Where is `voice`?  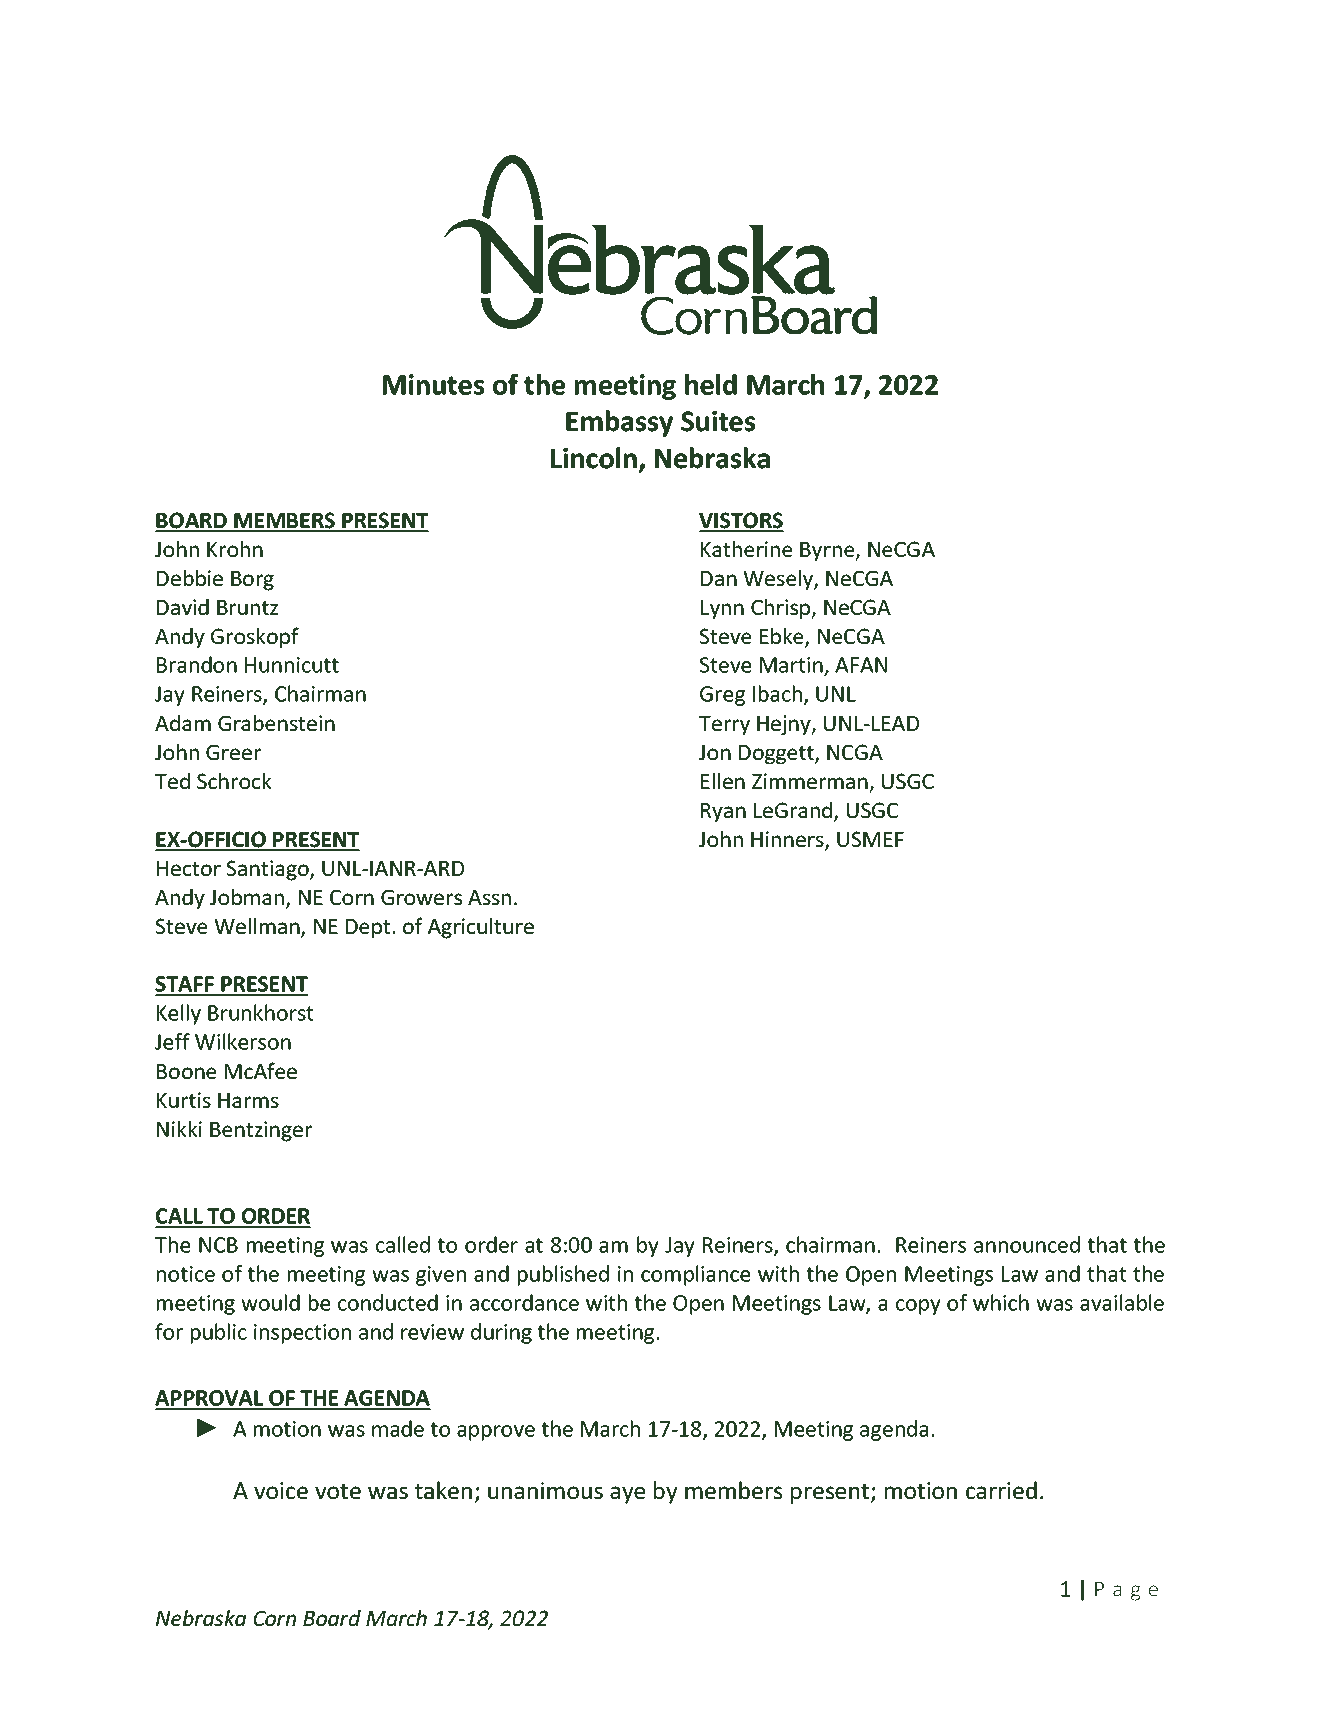 voice is located at coordinates (281, 1490).
